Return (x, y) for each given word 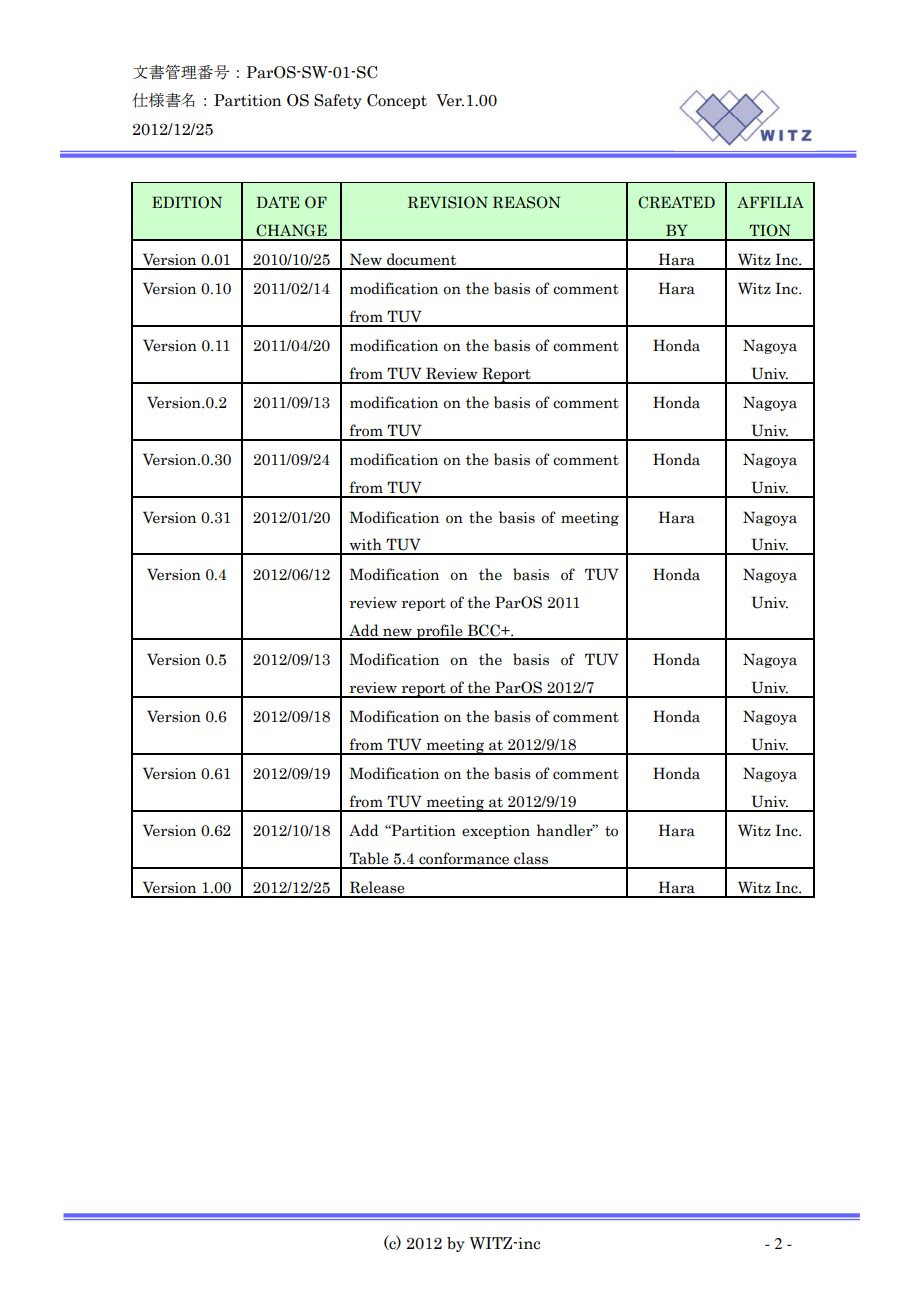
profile (440, 632)
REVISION (448, 202)
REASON (526, 202)
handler (566, 830)
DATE (277, 202)
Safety (338, 101)
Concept (397, 101)
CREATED (676, 202)
